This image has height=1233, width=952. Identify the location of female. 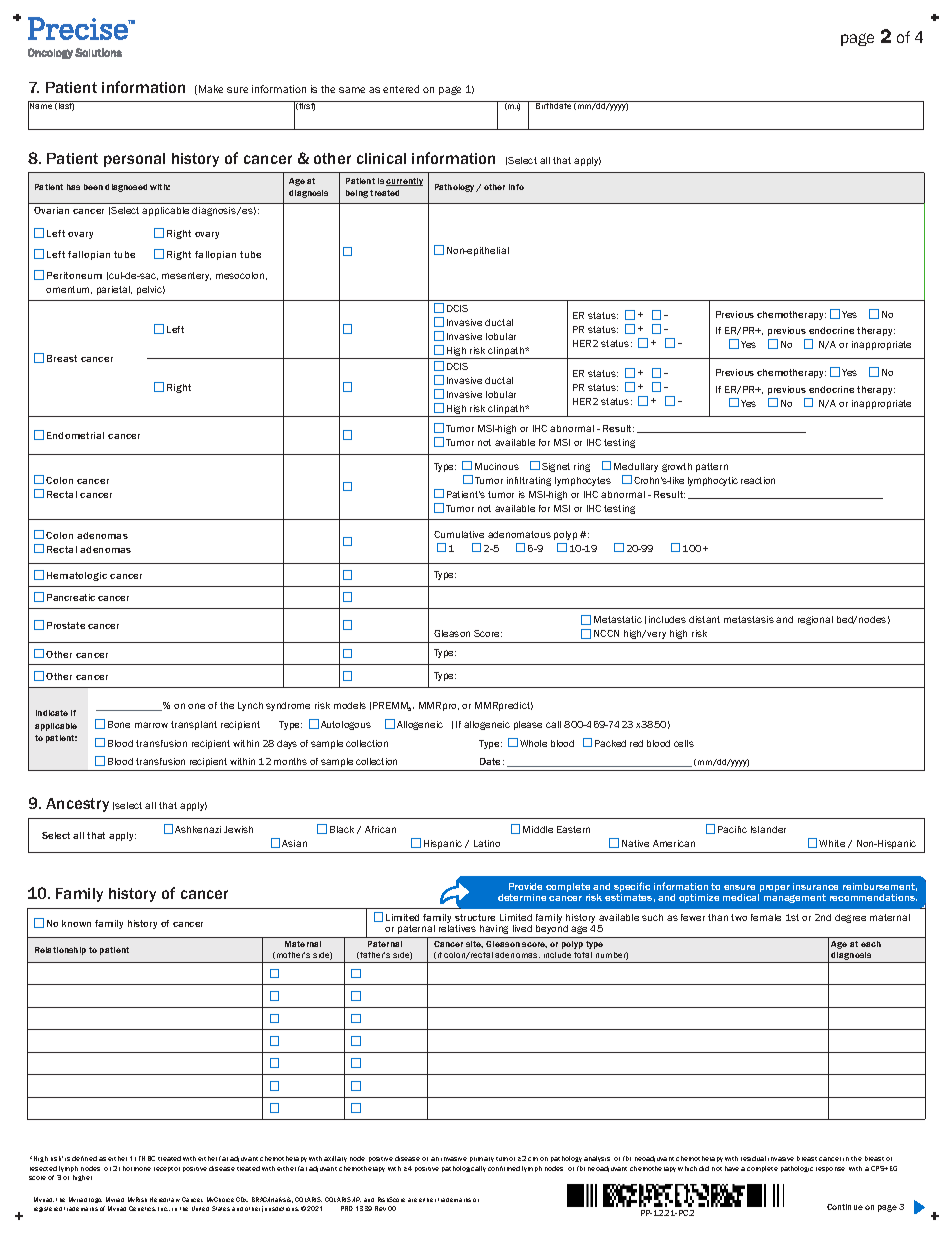
(766, 917).
